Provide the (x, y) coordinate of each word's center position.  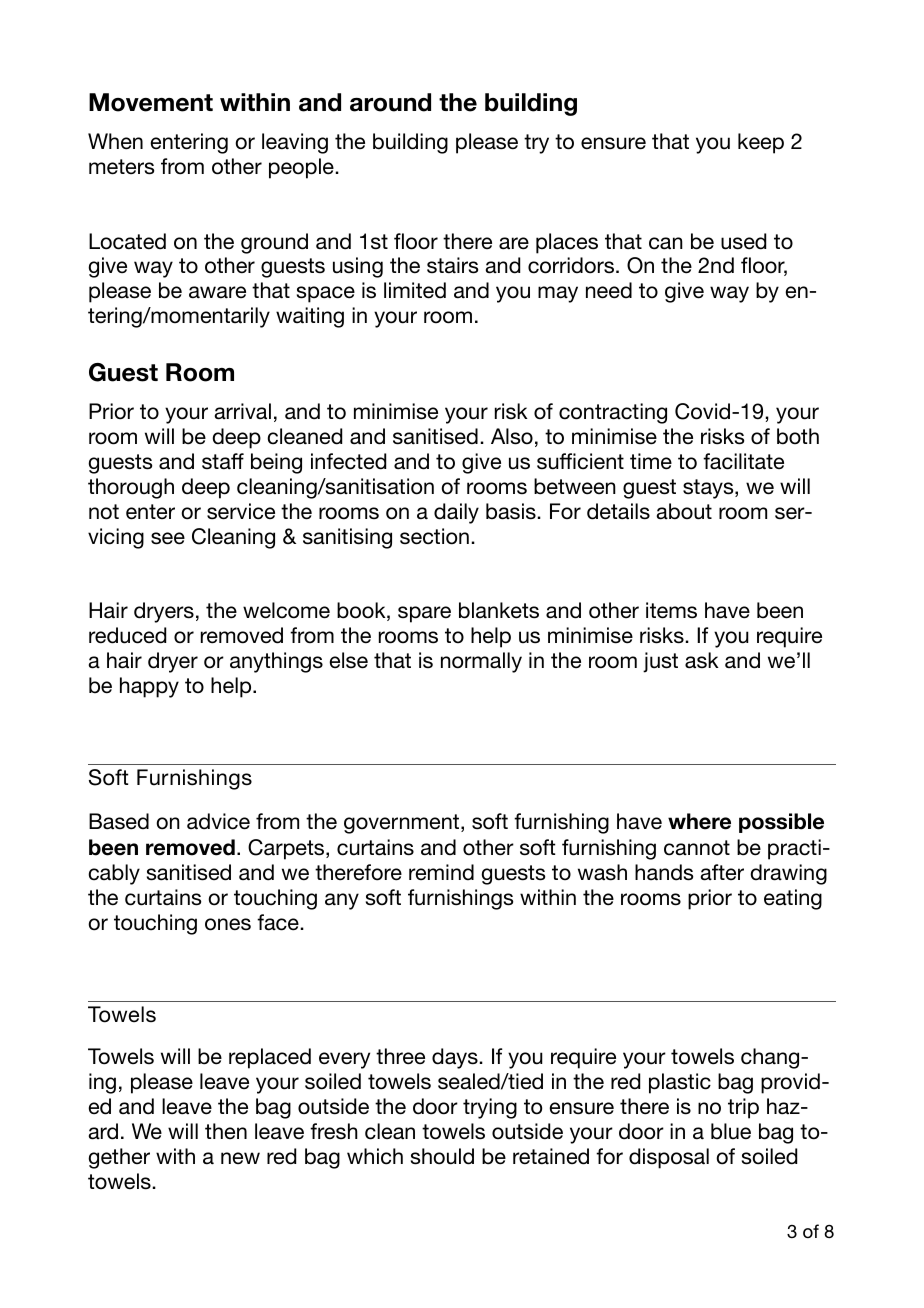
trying (490, 1108)
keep (761, 143)
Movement (151, 102)
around (390, 102)
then (226, 1131)
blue (731, 1131)
